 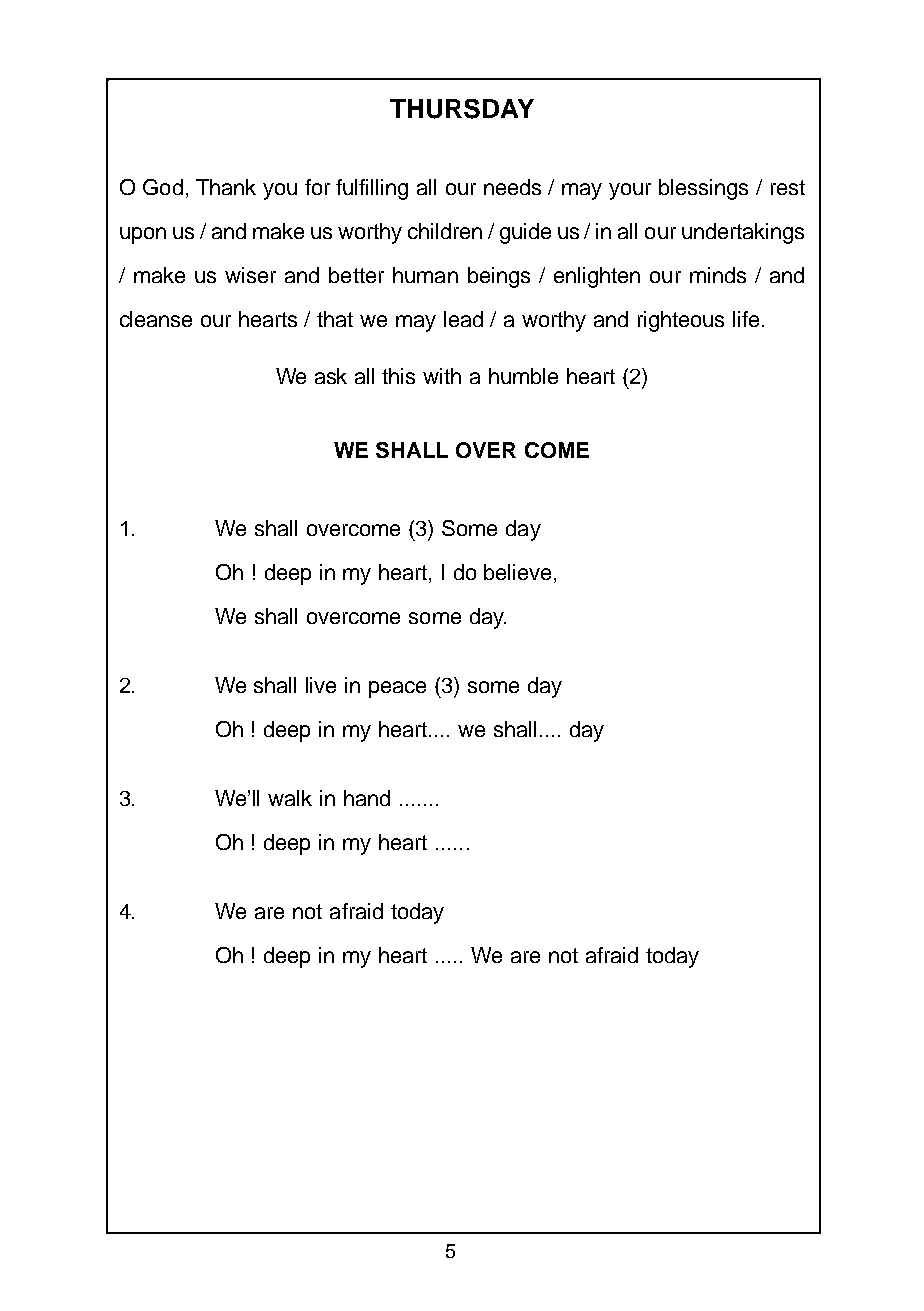 What do you see at coordinates (367, 798) in the image?
I see `hand` at bounding box center [367, 798].
